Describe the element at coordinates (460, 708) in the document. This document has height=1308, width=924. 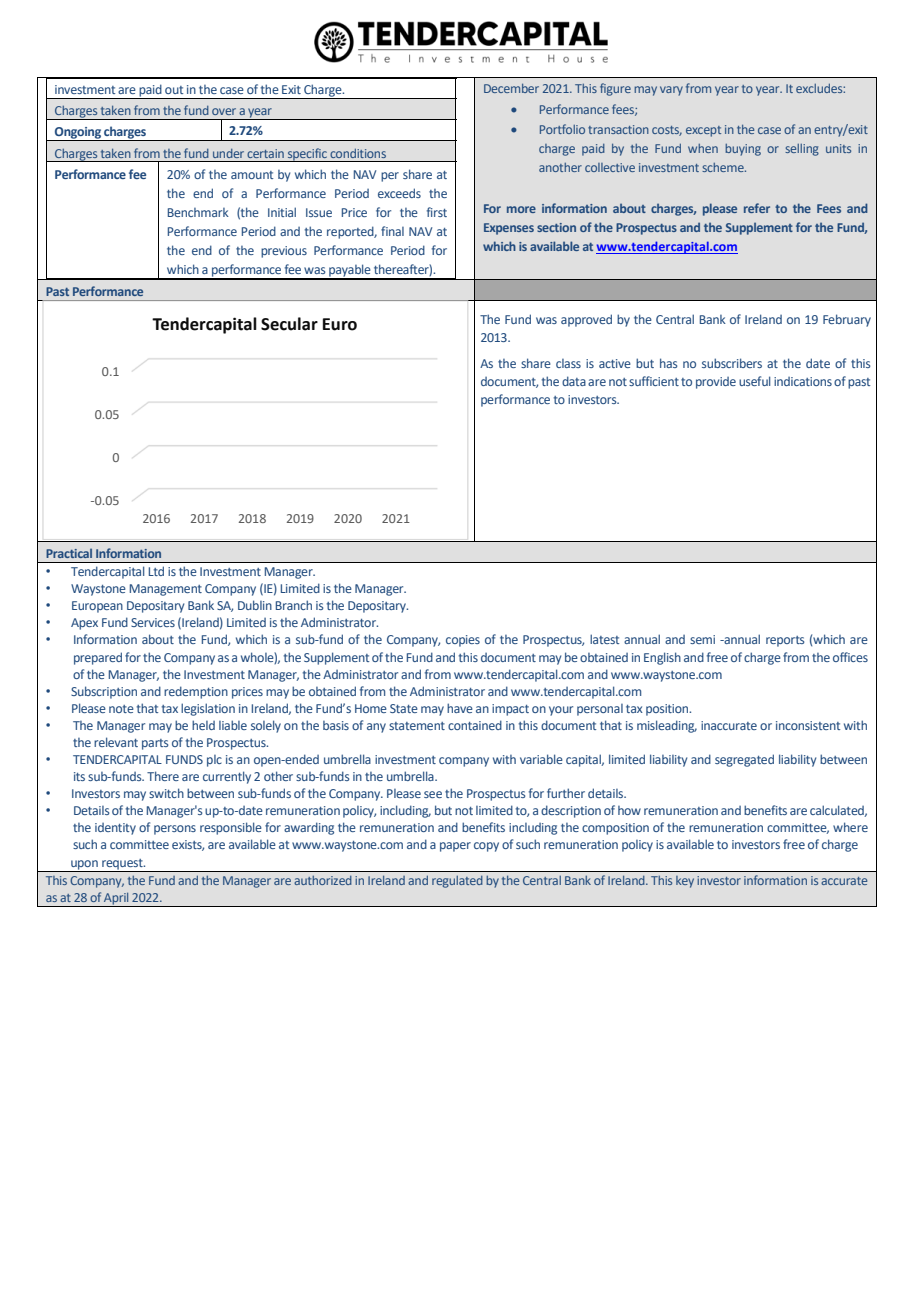
I see `have` at that location.
